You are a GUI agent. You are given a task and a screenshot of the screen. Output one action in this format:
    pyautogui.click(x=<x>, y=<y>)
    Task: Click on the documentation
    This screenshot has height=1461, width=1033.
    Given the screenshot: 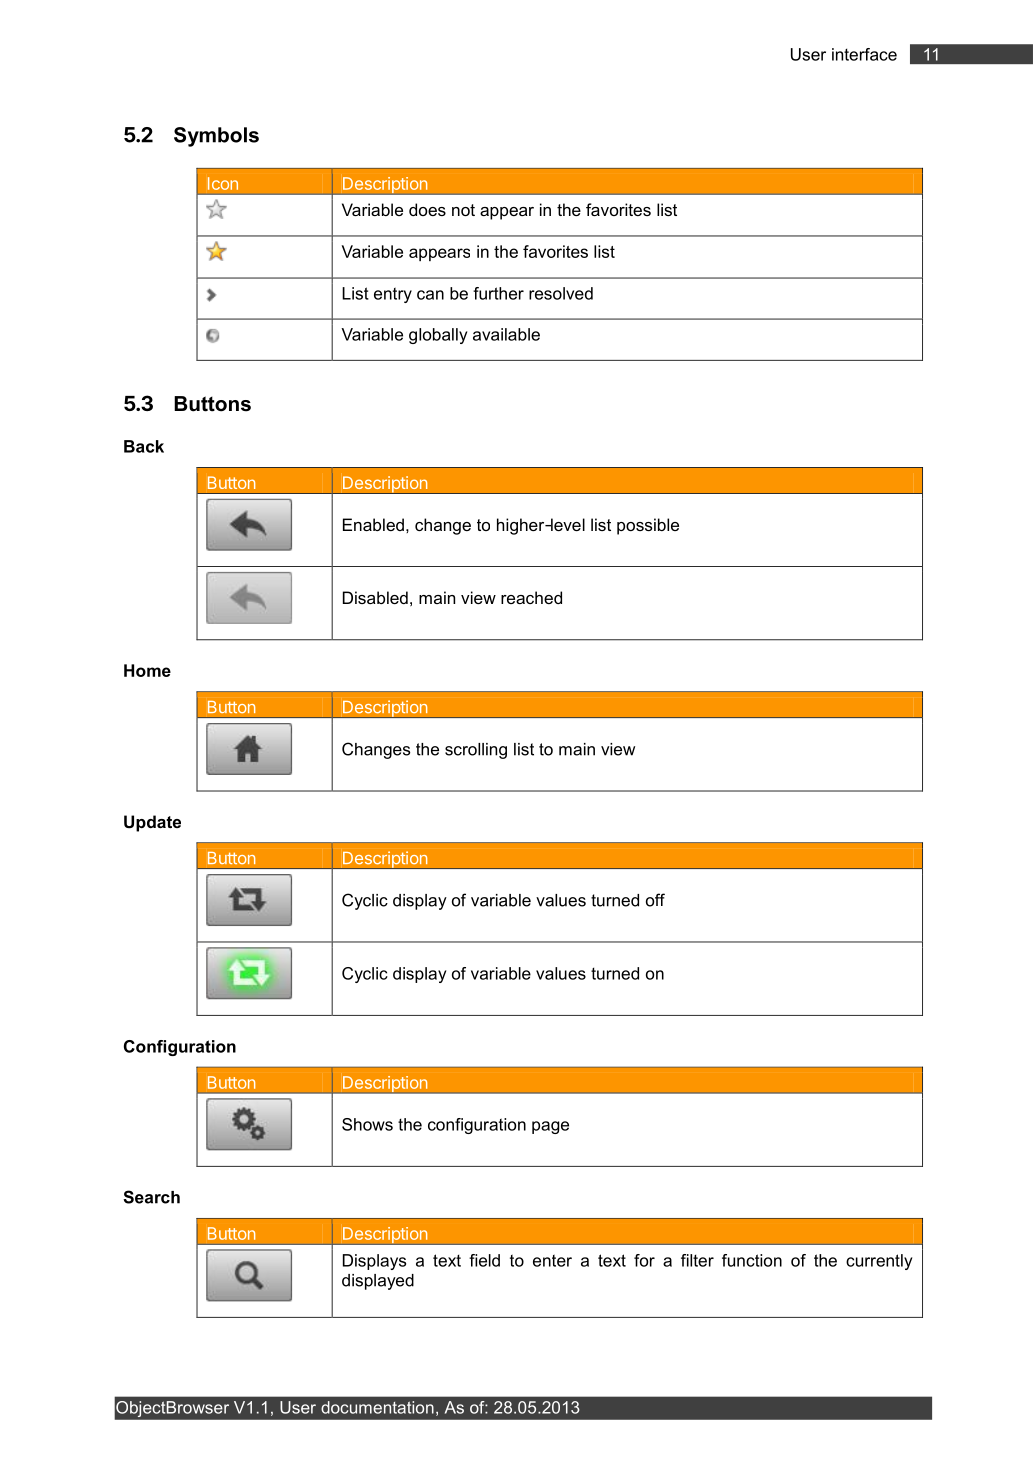 What is the action you would take?
    pyautogui.click(x=377, y=1407)
